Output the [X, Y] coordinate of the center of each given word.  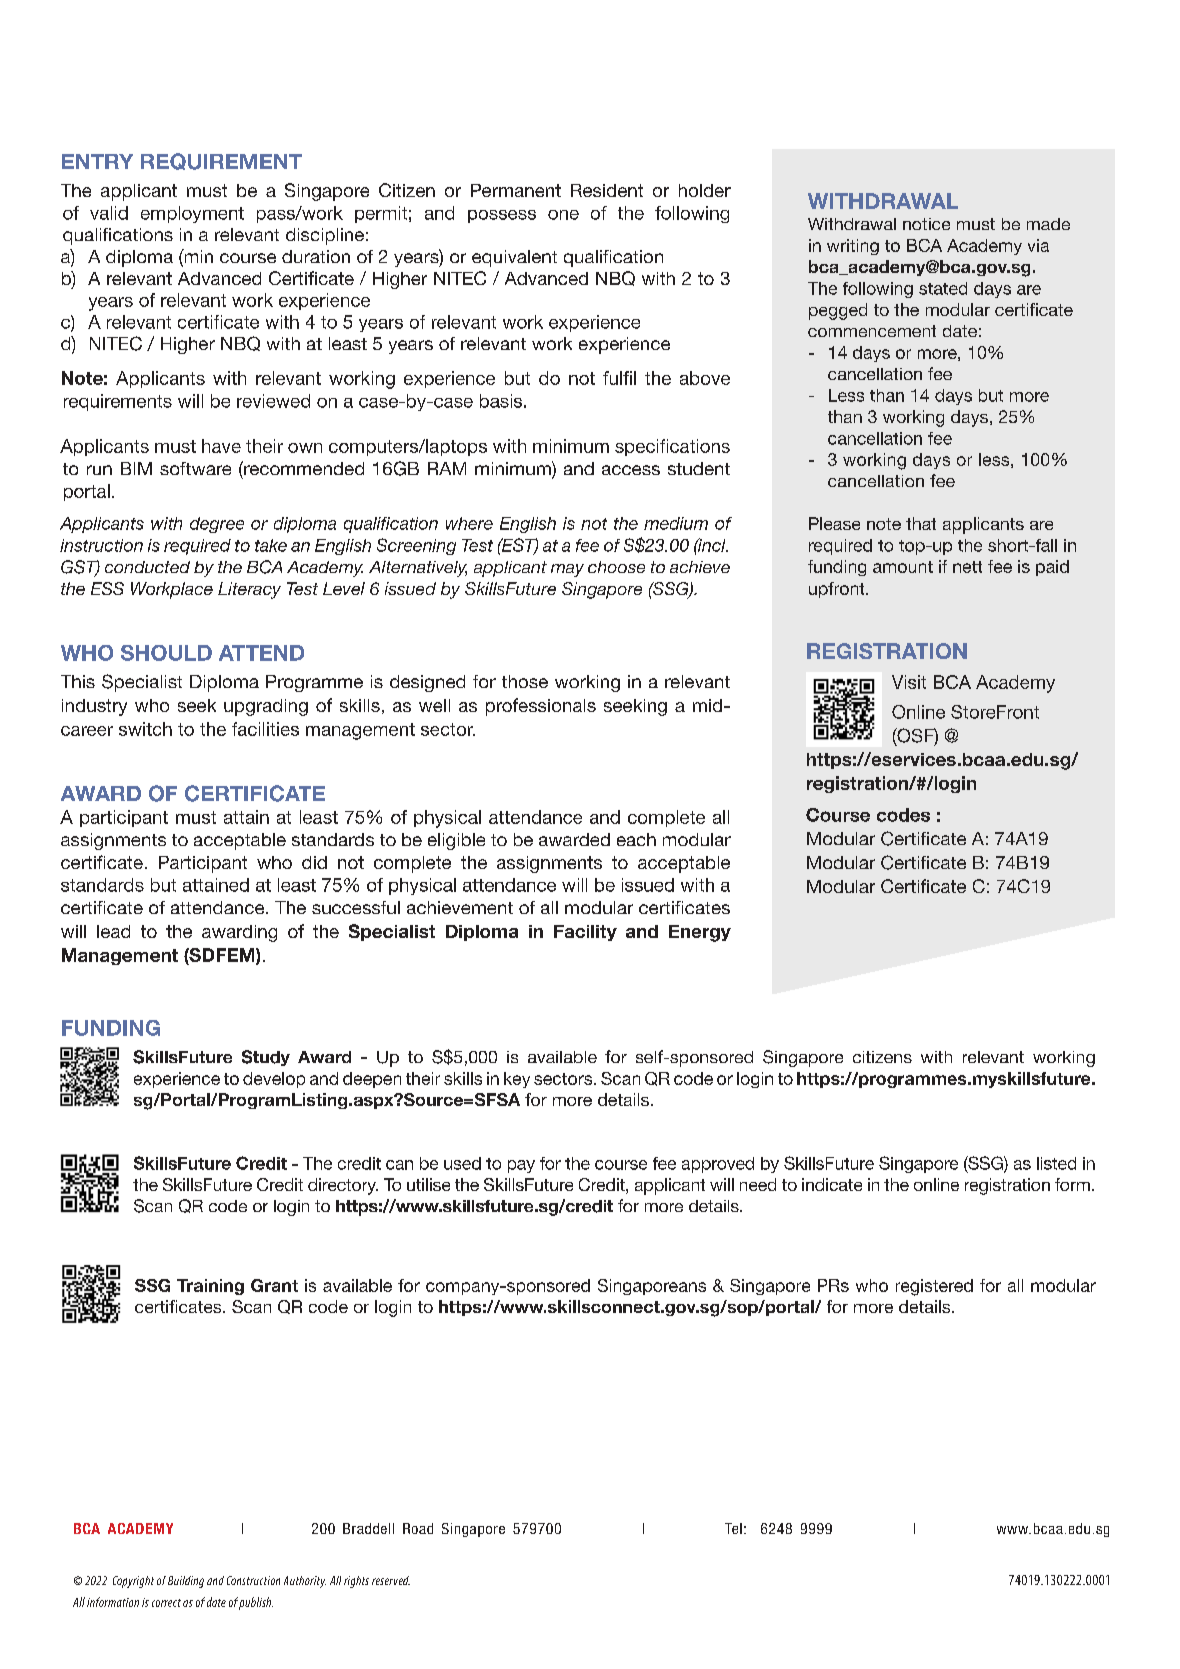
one [563, 215]
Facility [585, 933]
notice [926, 224]
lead [113, 931]
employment [192, 214]
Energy [700, 933]
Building [186, 1582]
